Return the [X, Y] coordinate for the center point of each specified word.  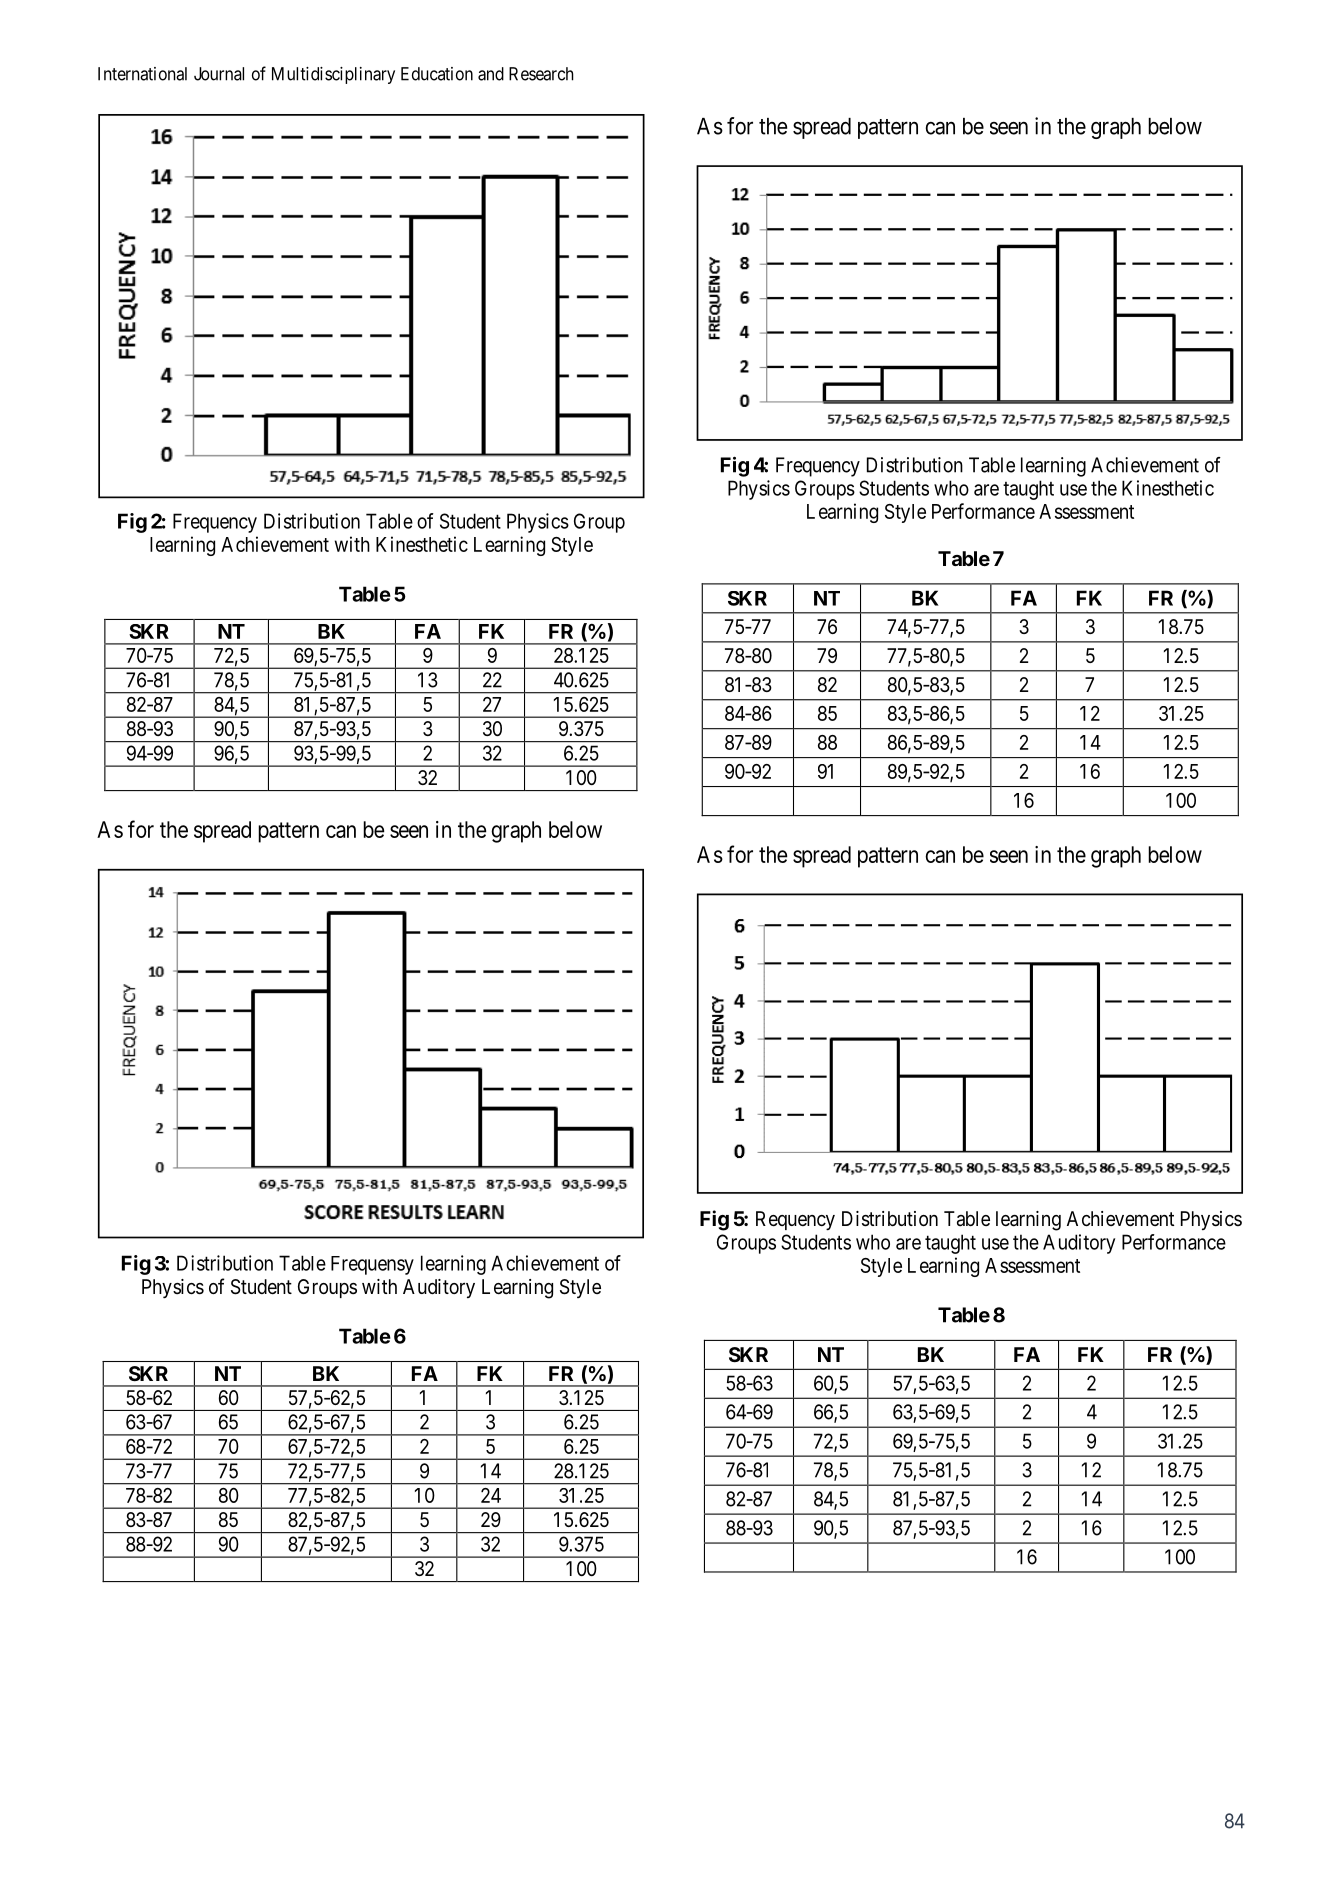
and [491, 74]
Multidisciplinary [333, 75]
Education [437, 74]
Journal [219, 74]
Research [541, 74]
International [142, 74]
